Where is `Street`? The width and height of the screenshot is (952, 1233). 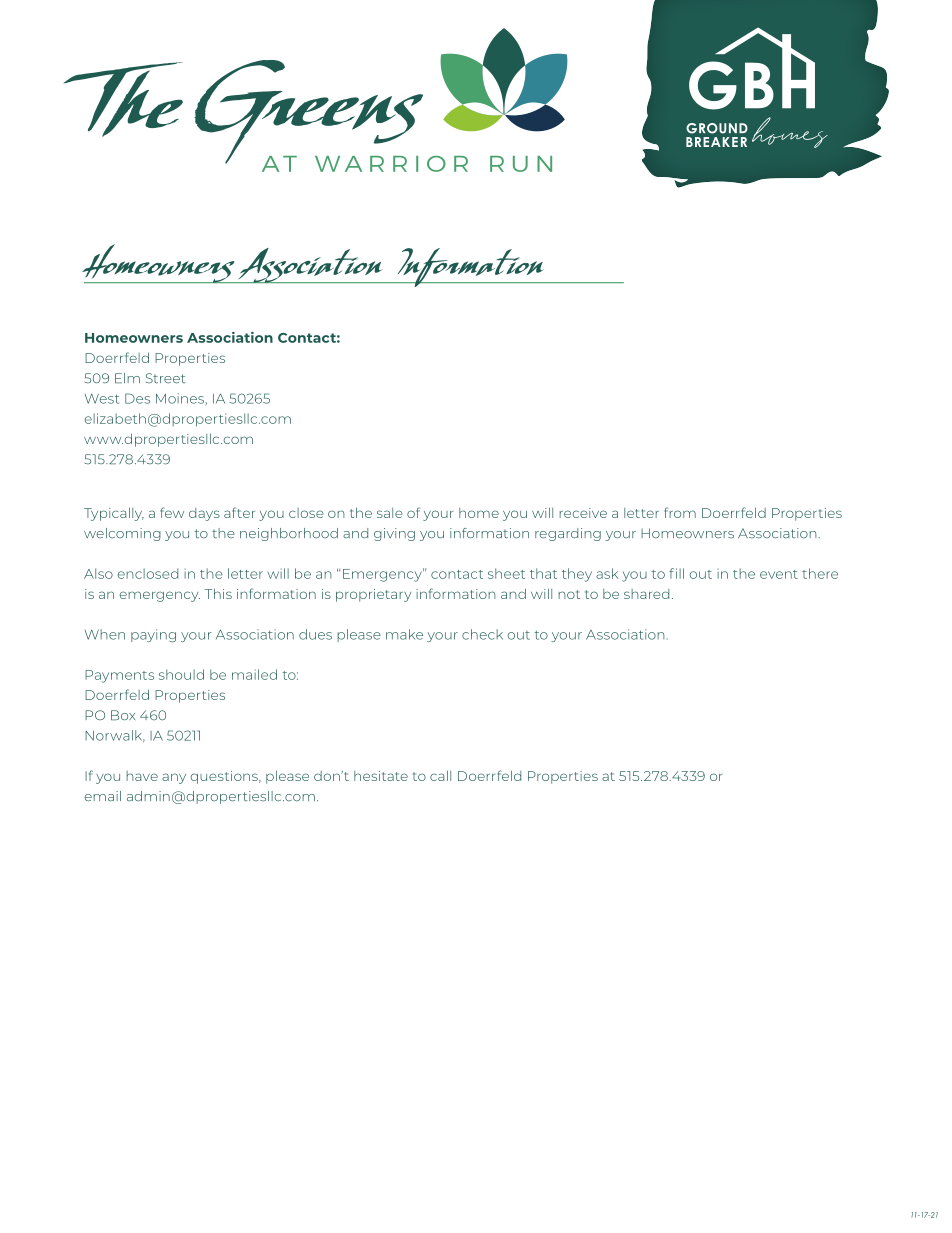
Street is located at coordinates (166, 378).
